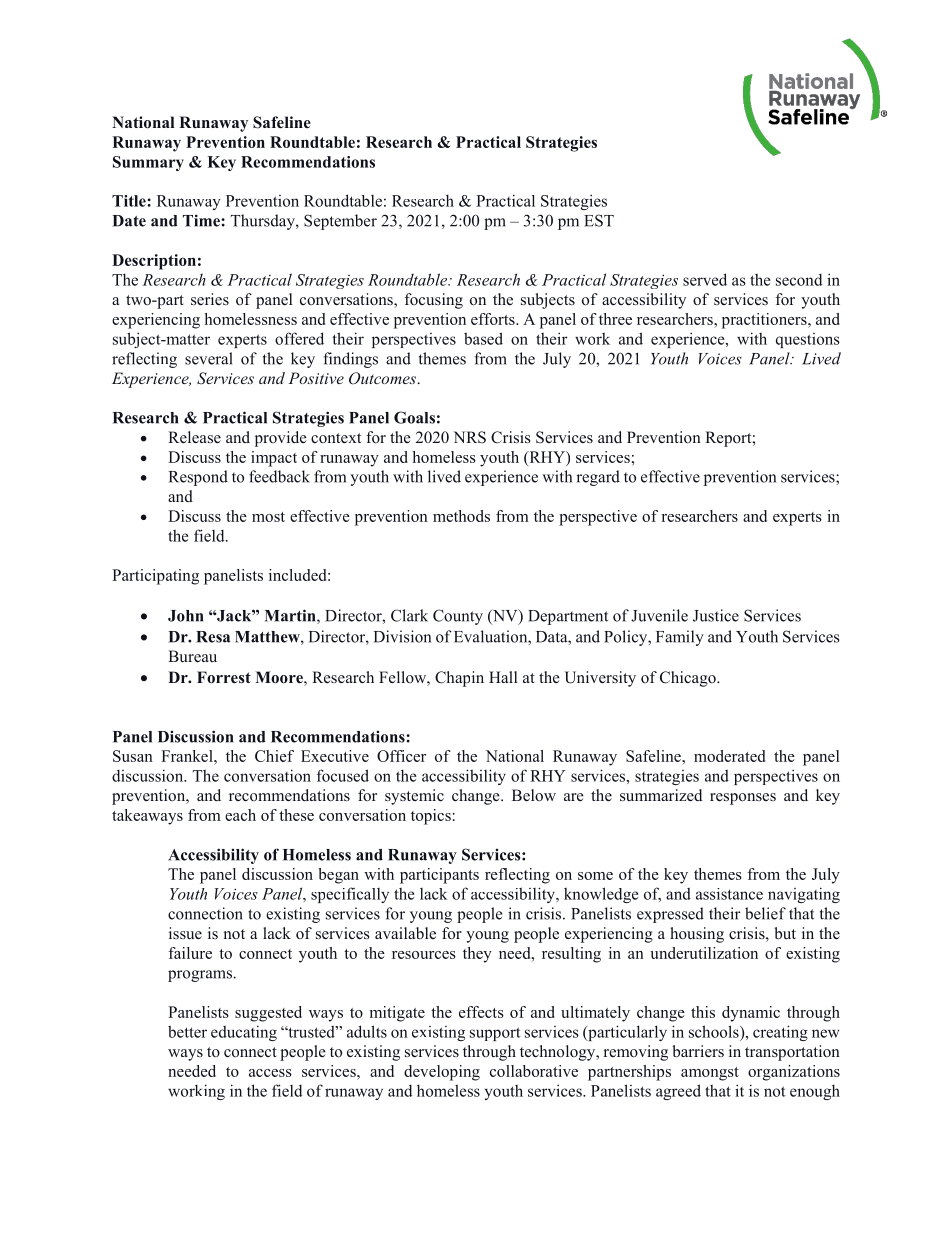 This page has height=1233, width=952. I want to click on better, so click(187, 1031).
